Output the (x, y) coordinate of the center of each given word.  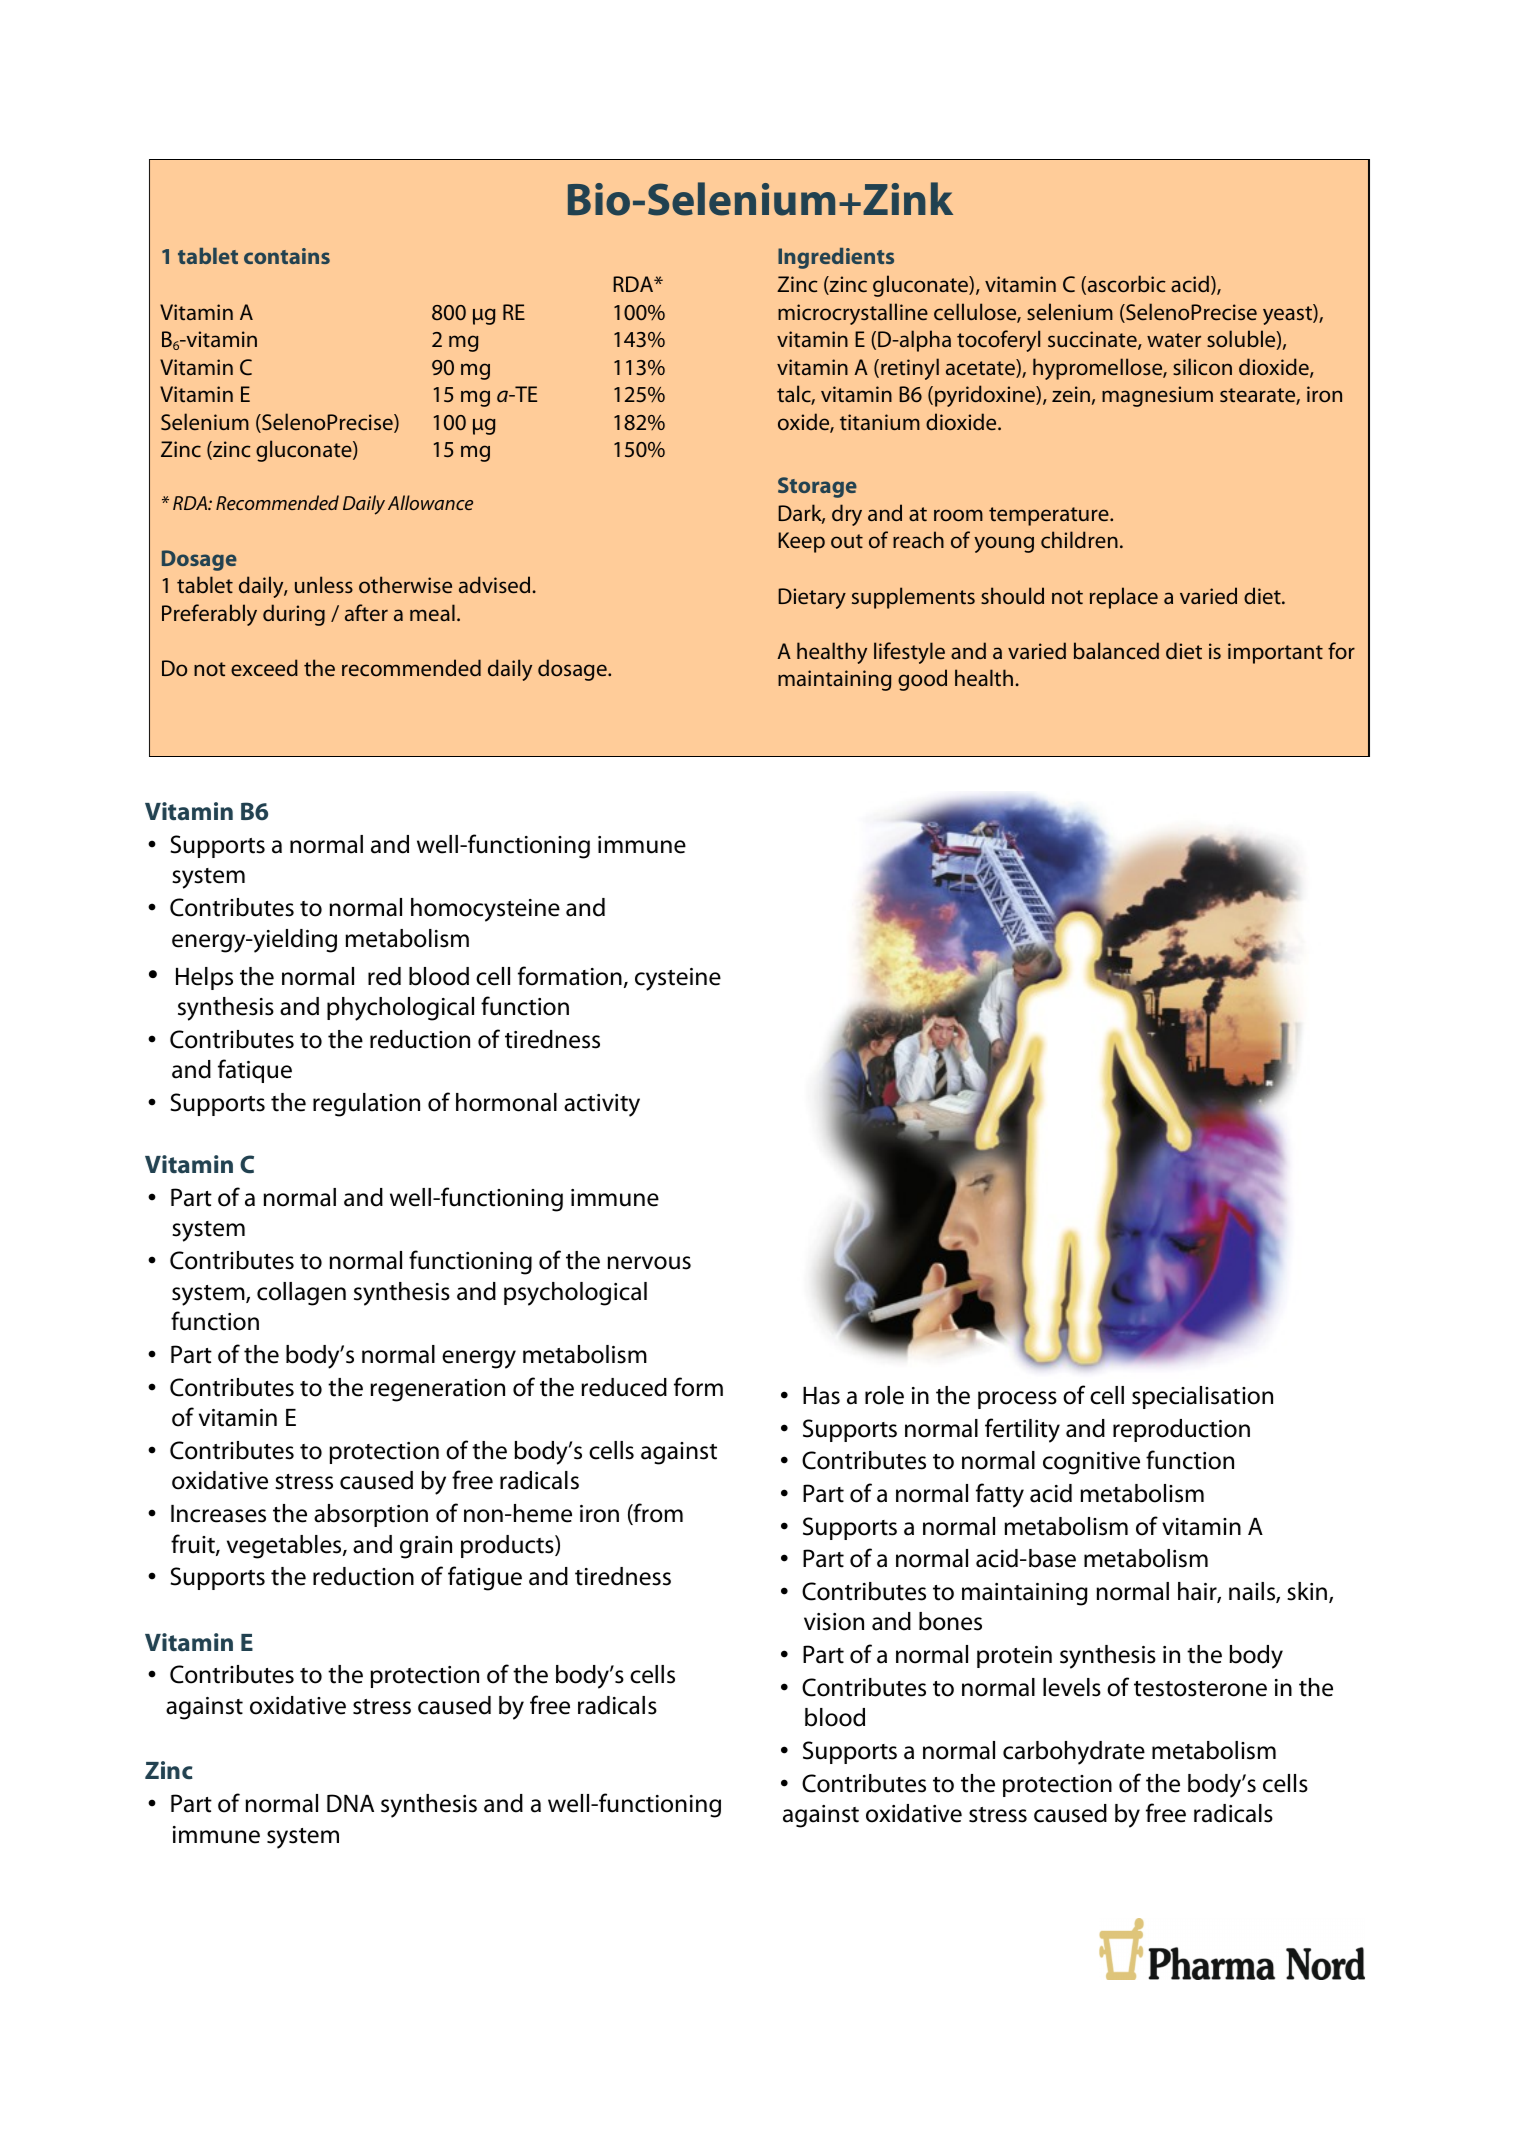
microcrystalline (853, 314)
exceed (264, 667)
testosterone (1200, 1689)
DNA (350, 1803)
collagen (301, 1294)
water (1174, 340)
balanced (1116, 650)
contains (287, 256)
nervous (649, 1263)
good (922, 680)
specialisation (1202, 1397)
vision (834, 1622)
